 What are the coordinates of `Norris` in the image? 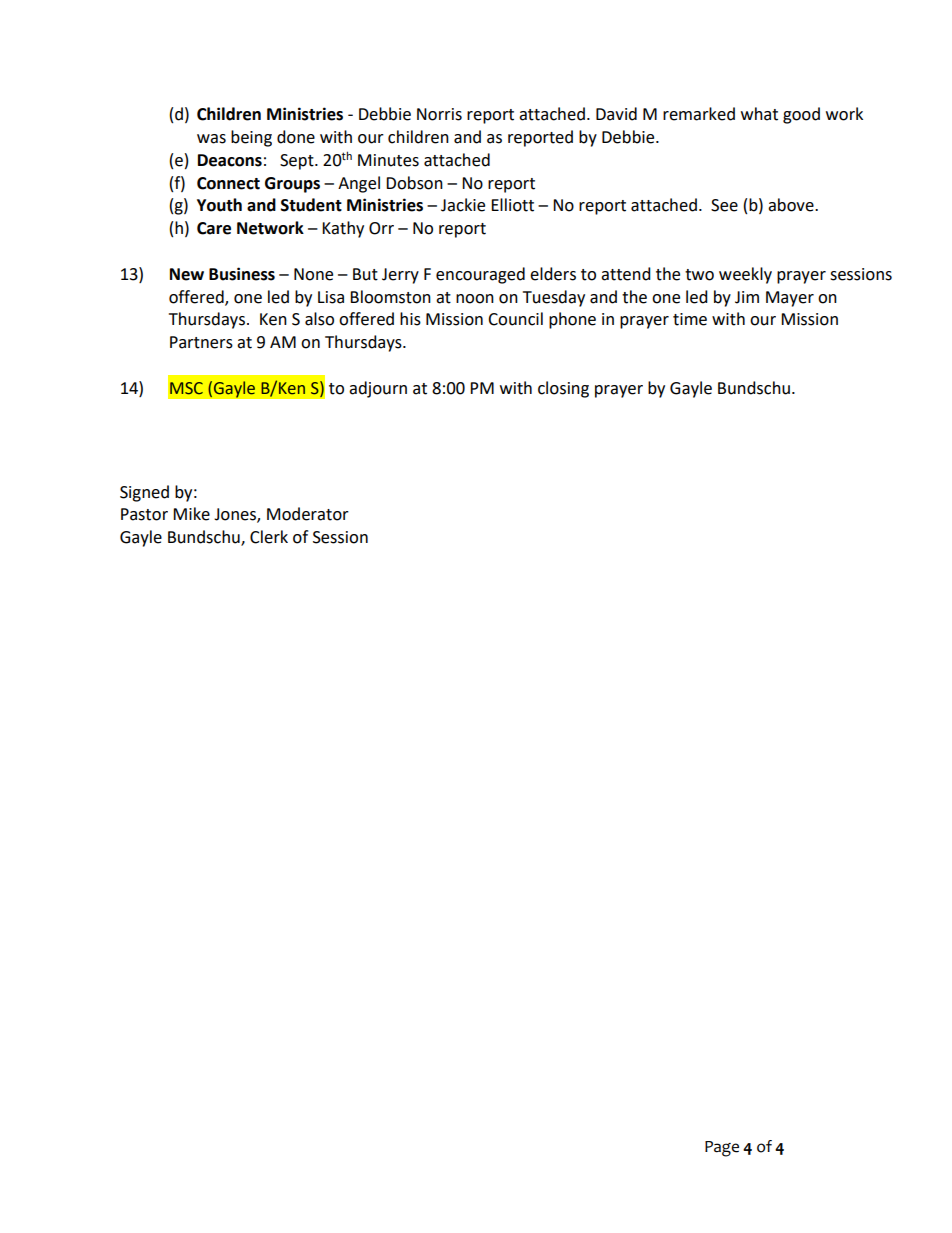 It's located at (439, 114).
